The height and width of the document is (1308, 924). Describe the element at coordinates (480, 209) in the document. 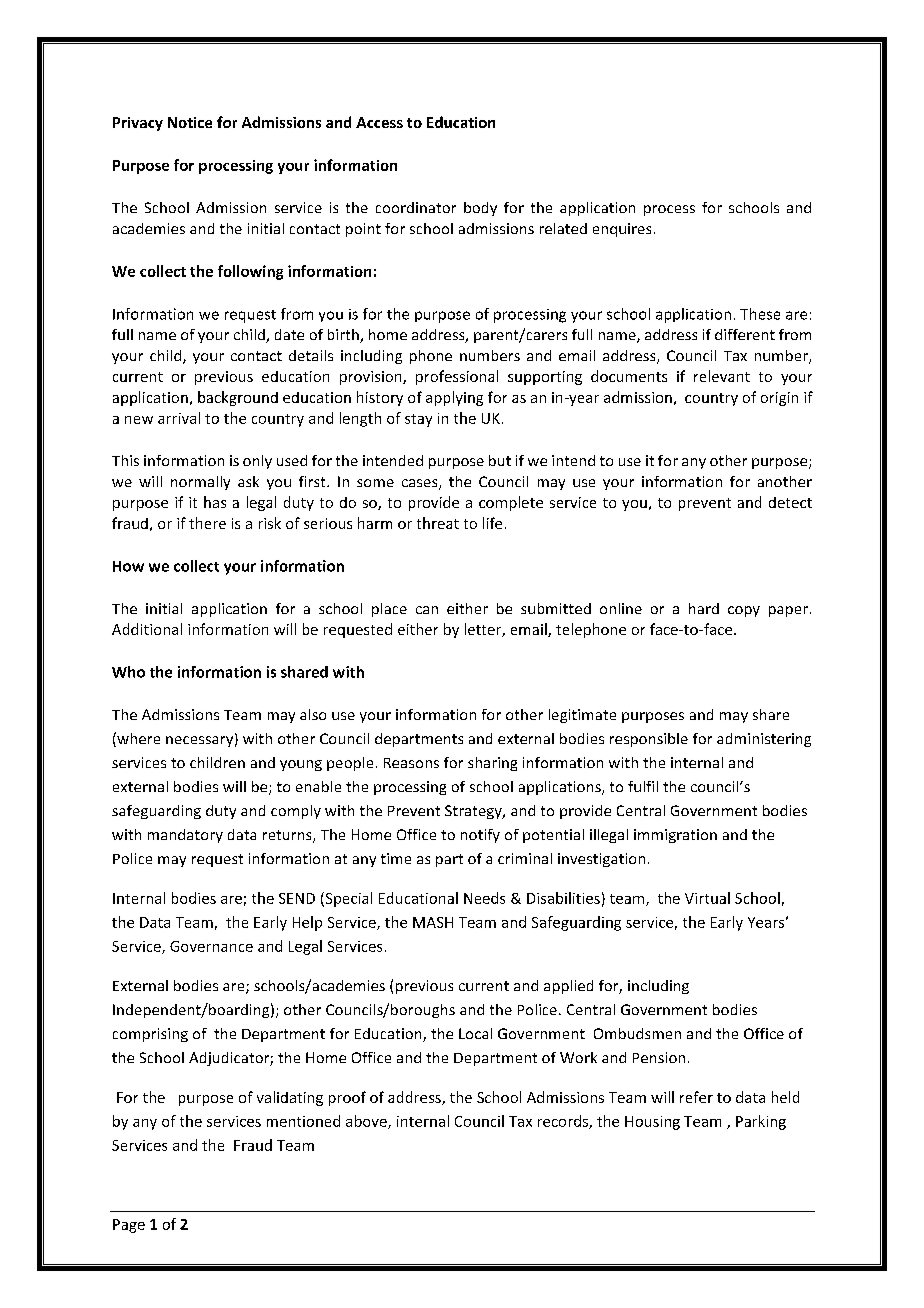

I see `body` at that location.
